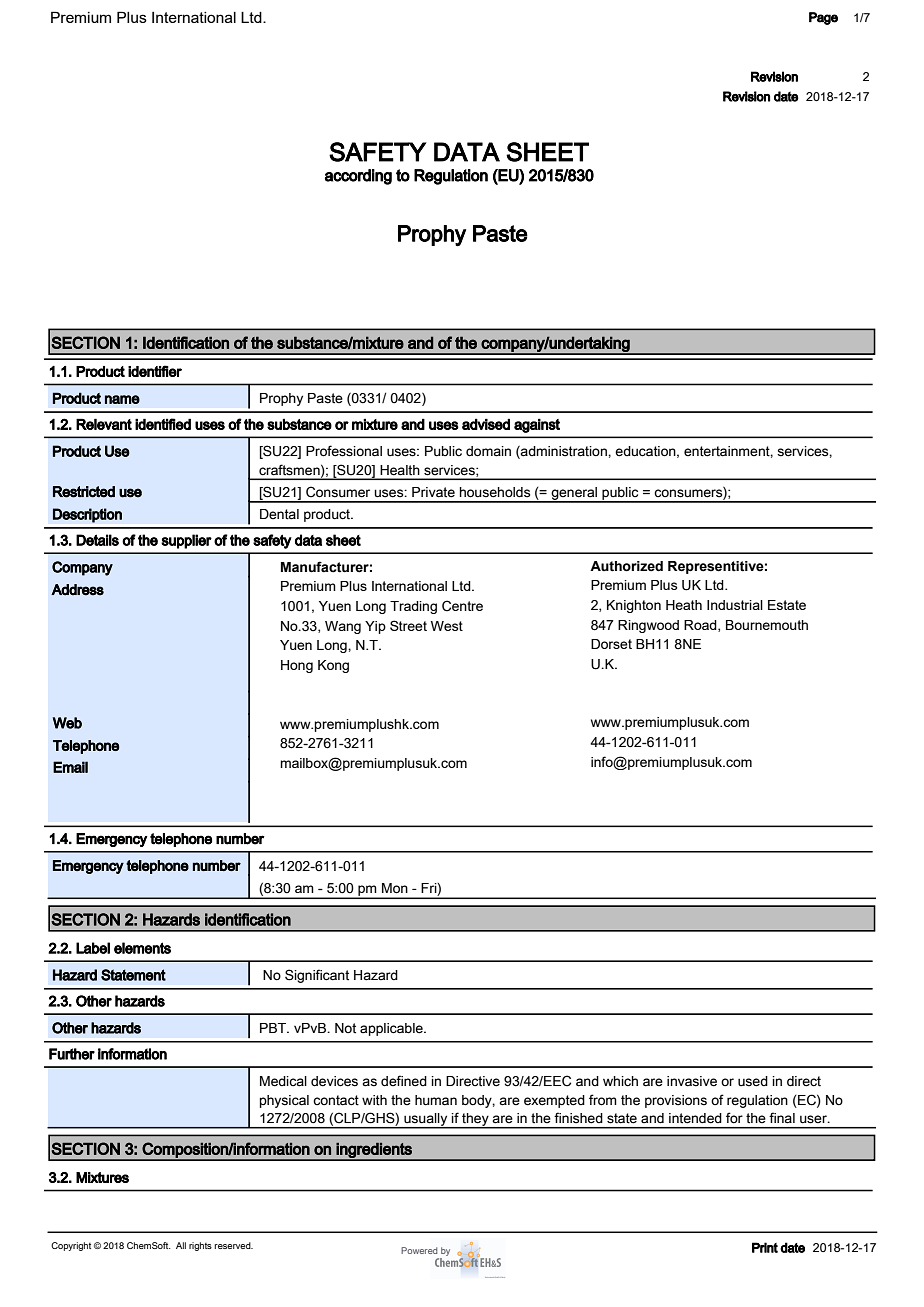 This document has width=924, height=1307. Describe the element at coordinates (358, 177) in the document. I see `according` at that location.
